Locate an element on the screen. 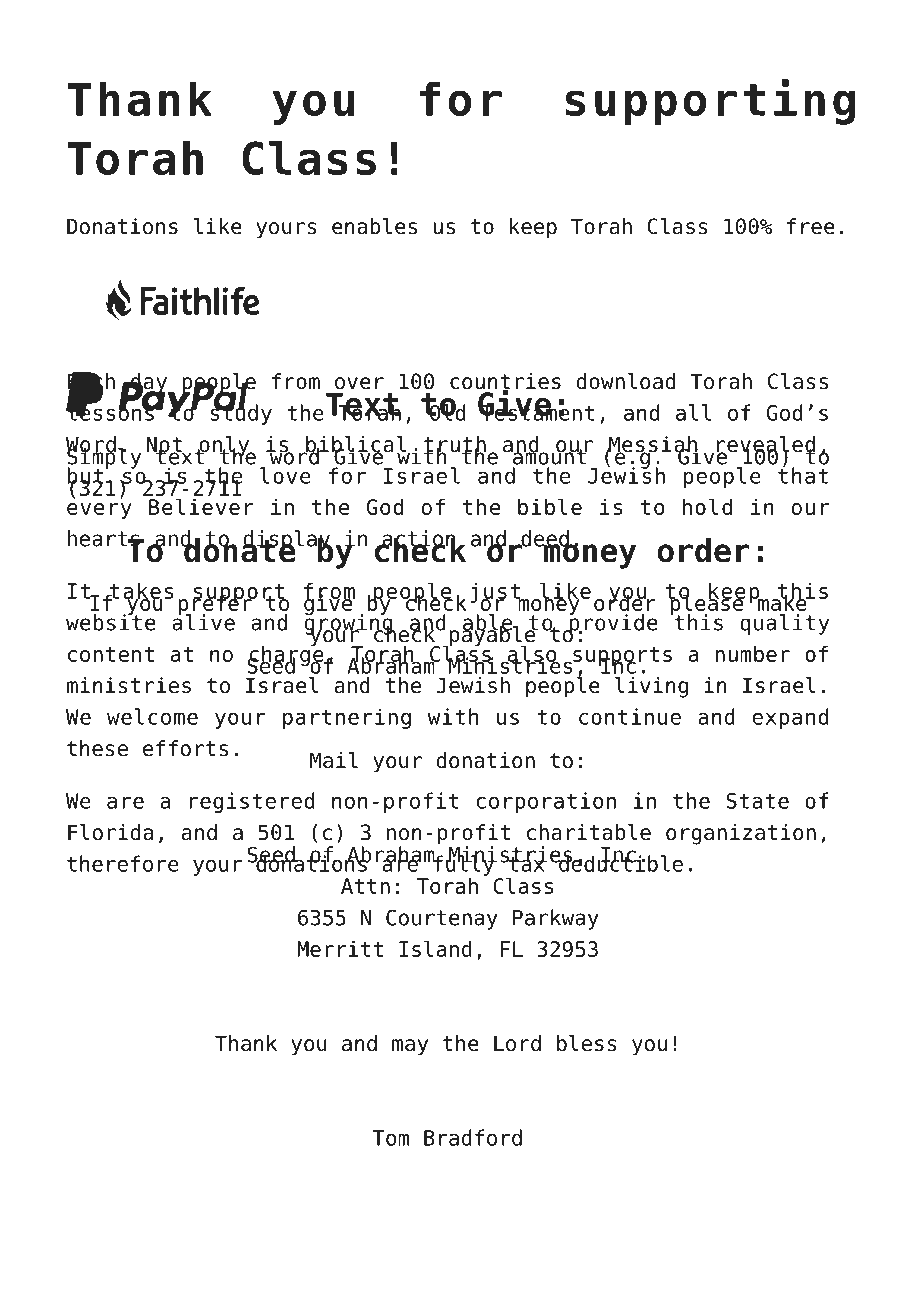 This screenshot has height=1308, width=924. hold is located at coordinates (707, 506).
